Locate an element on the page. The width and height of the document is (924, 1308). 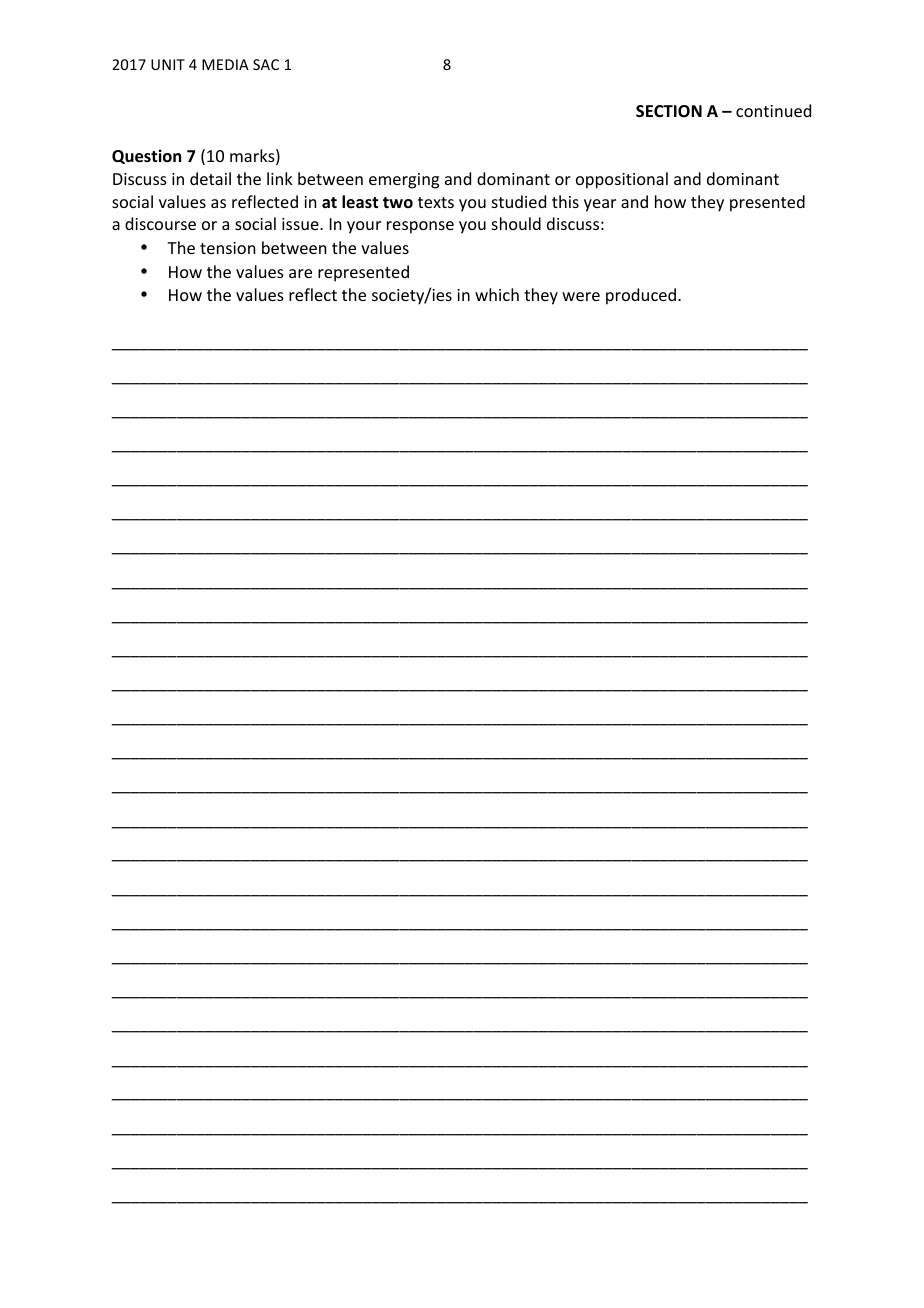
texts is located at coordinates (436, 202).
